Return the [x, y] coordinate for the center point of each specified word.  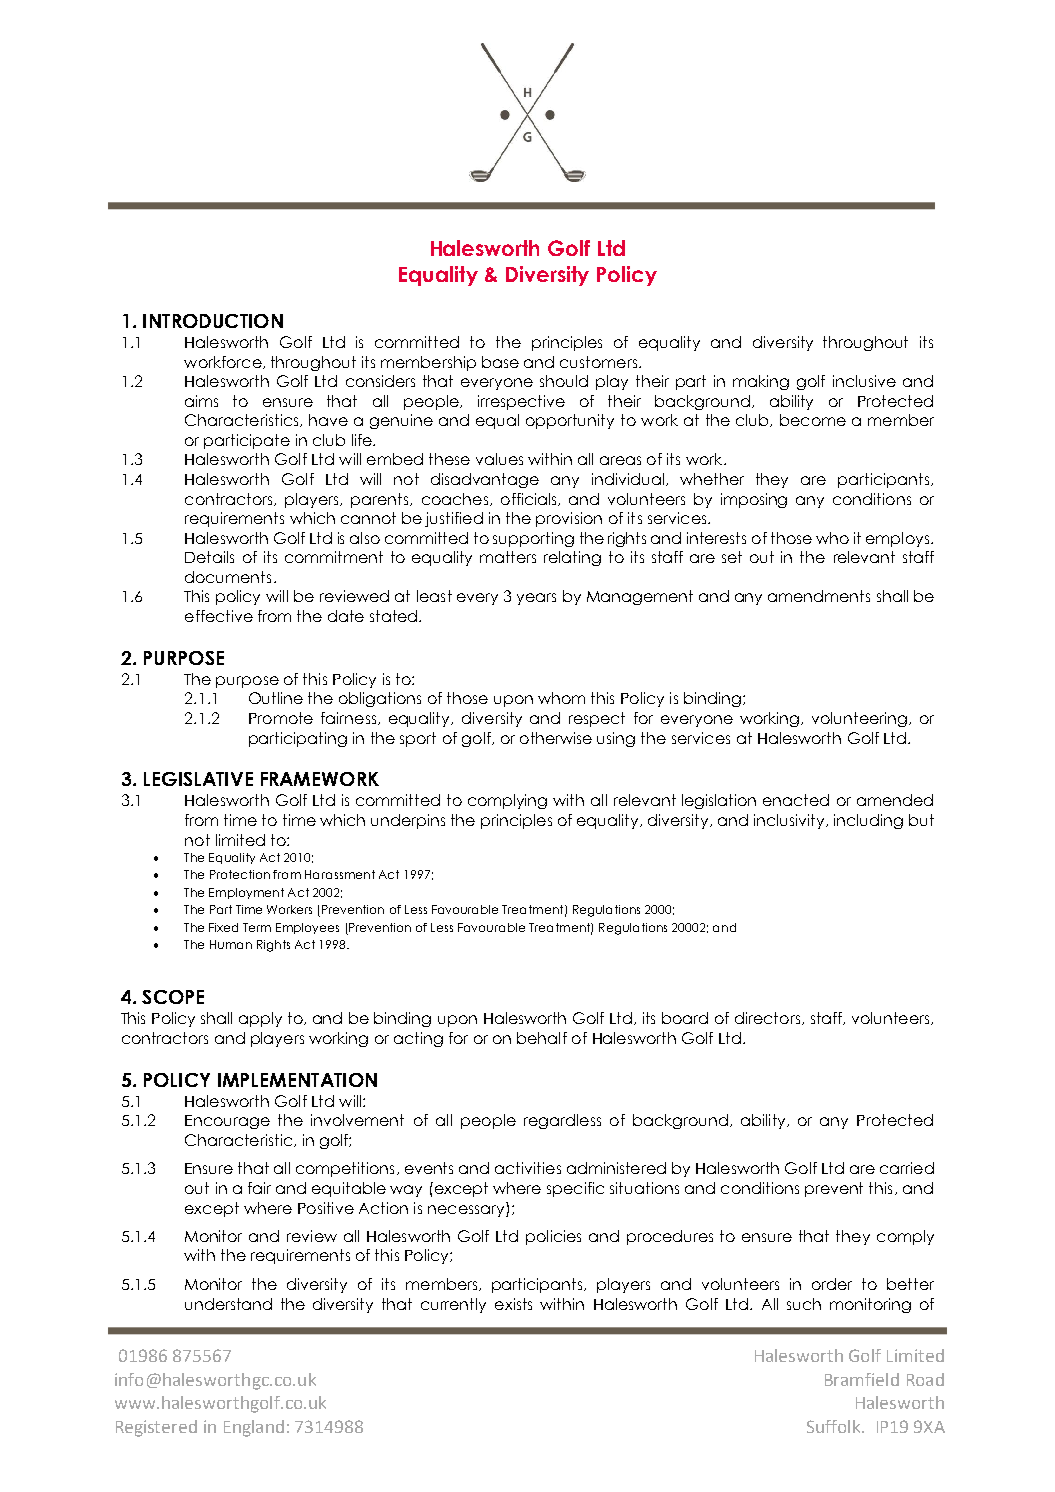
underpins [408, 821]
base [500, 362]
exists [513, 1304]
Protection [240, 874]
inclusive [864, 381]
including [868, 821]
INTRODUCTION [213, 321]
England [254, 1428]
